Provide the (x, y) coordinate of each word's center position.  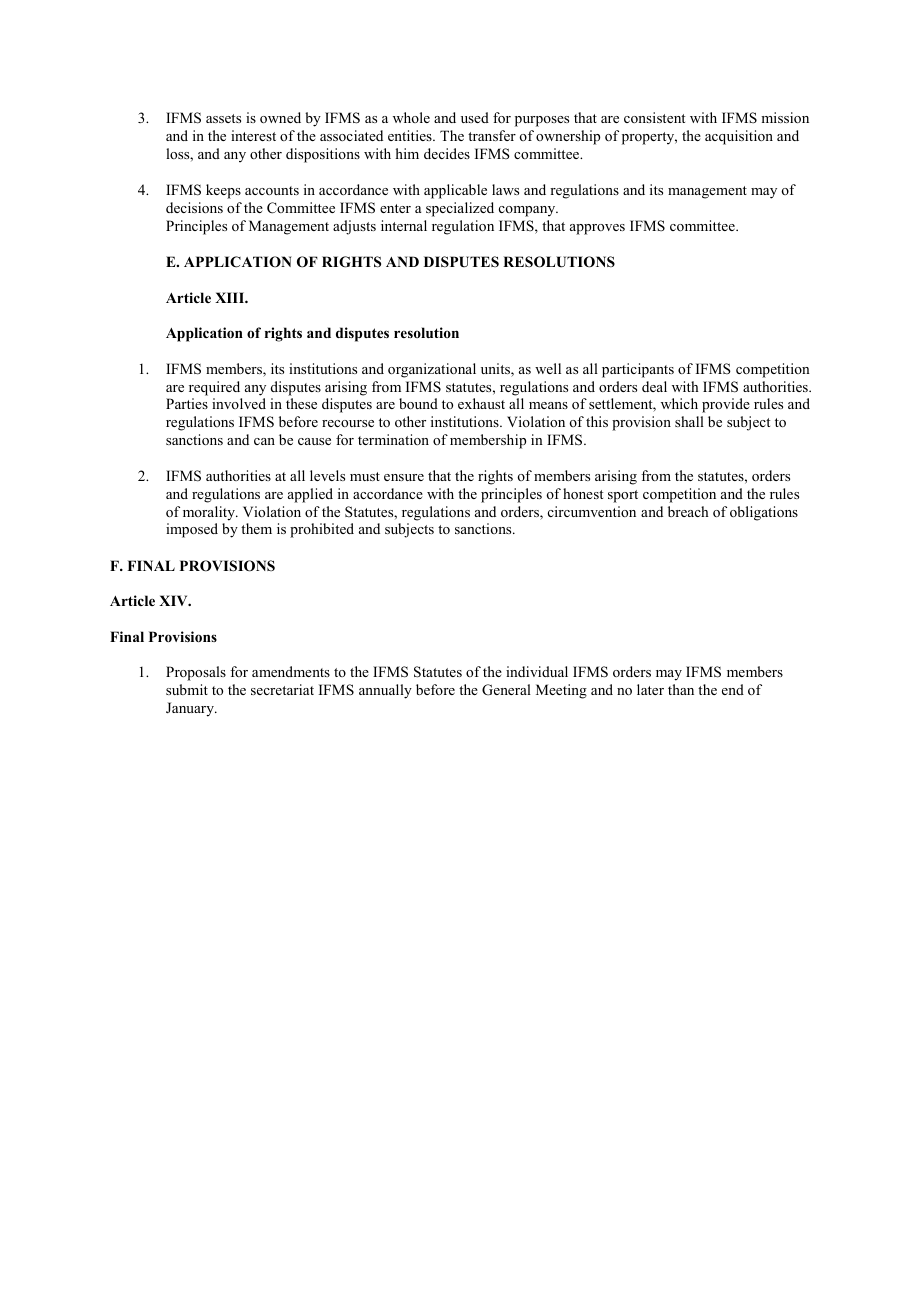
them (256, 528)
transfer (492, 135)
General (506, 690)
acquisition (739, 137)
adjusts (354, 227)
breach (688, 511)
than (681, 689)
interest (253, 135)
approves (597, 229)
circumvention (592, 511)
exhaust (481, 403)
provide (726, 405)
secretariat (282, 689)
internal (404, 225)
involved (239, 403)
